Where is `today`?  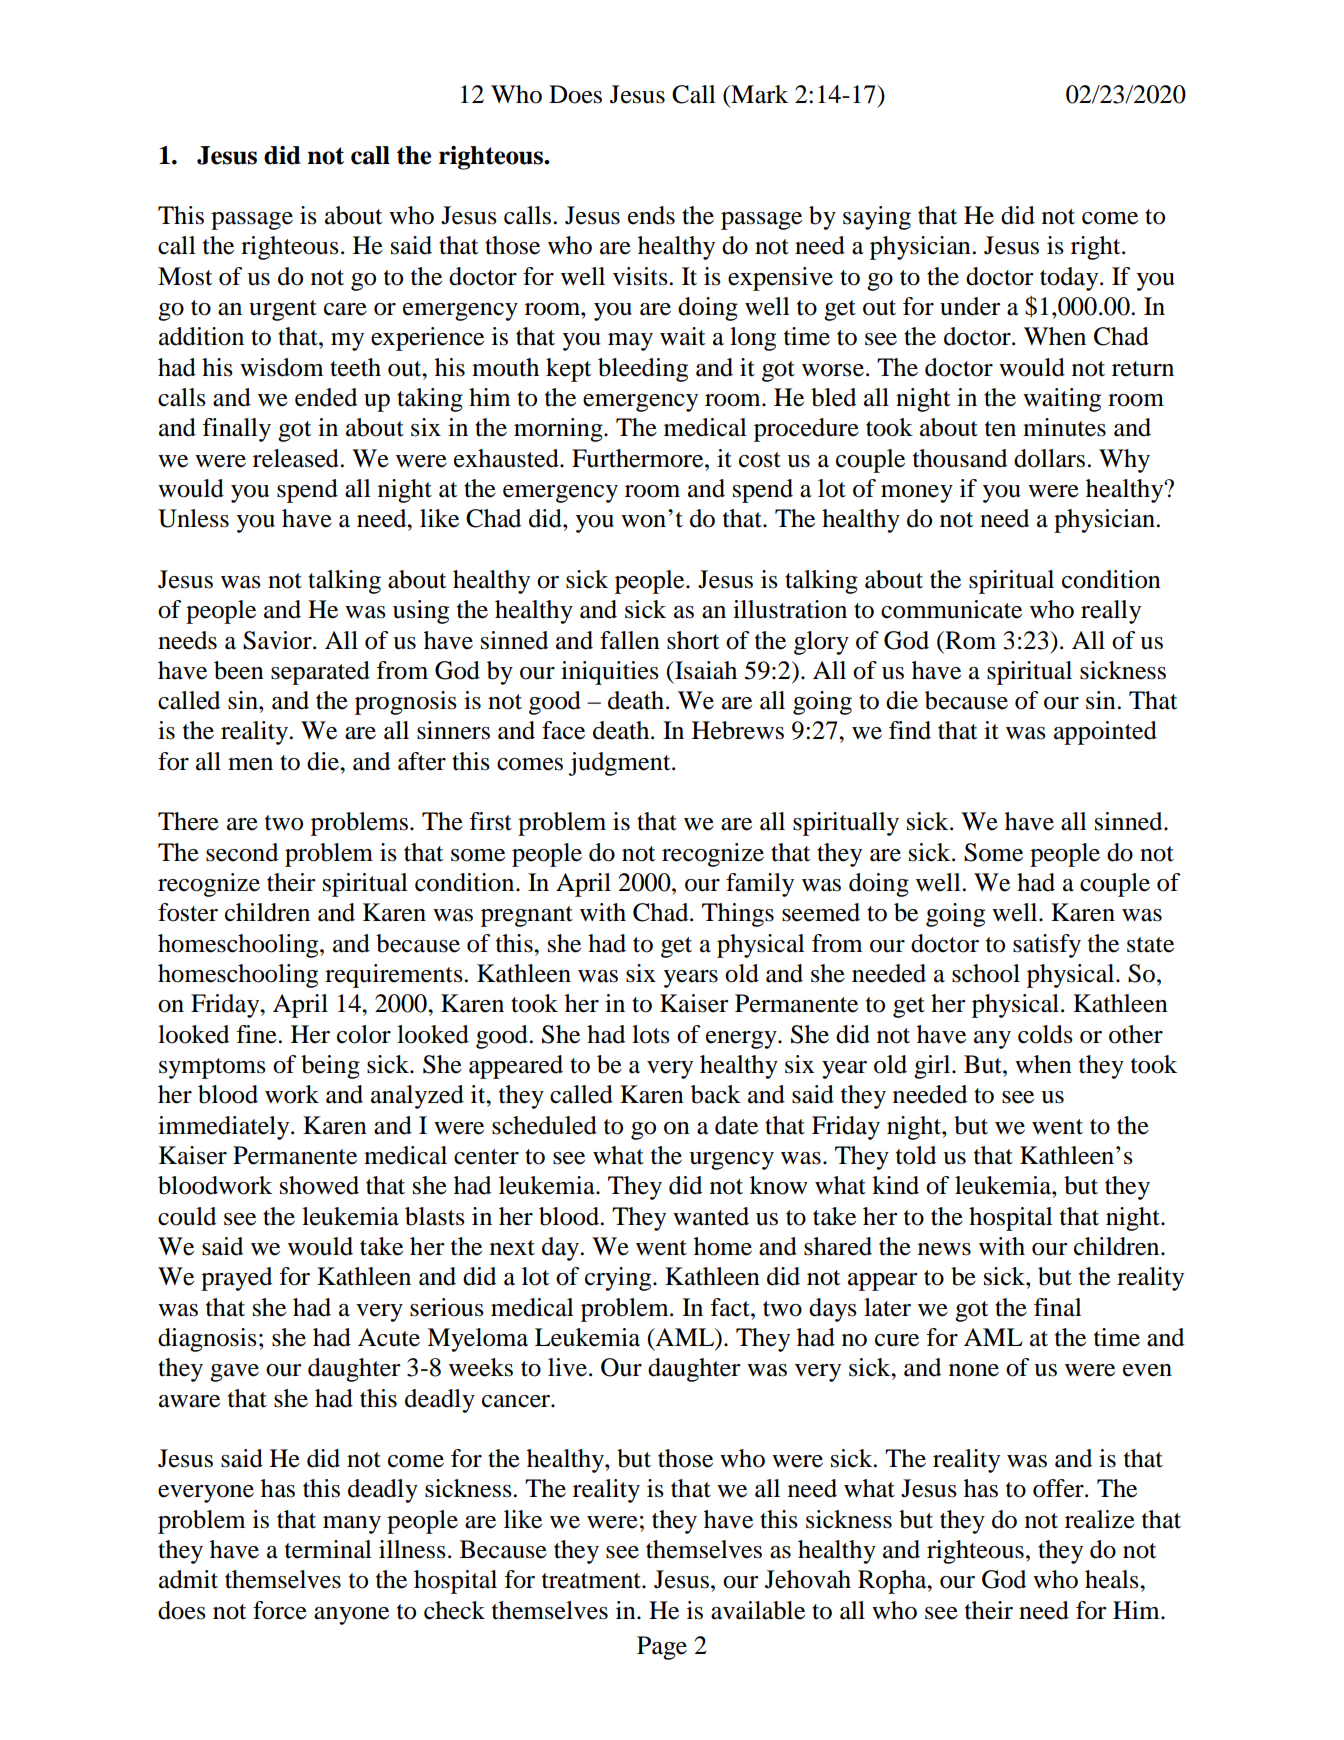
today is located at coordinates (1070, 279).
